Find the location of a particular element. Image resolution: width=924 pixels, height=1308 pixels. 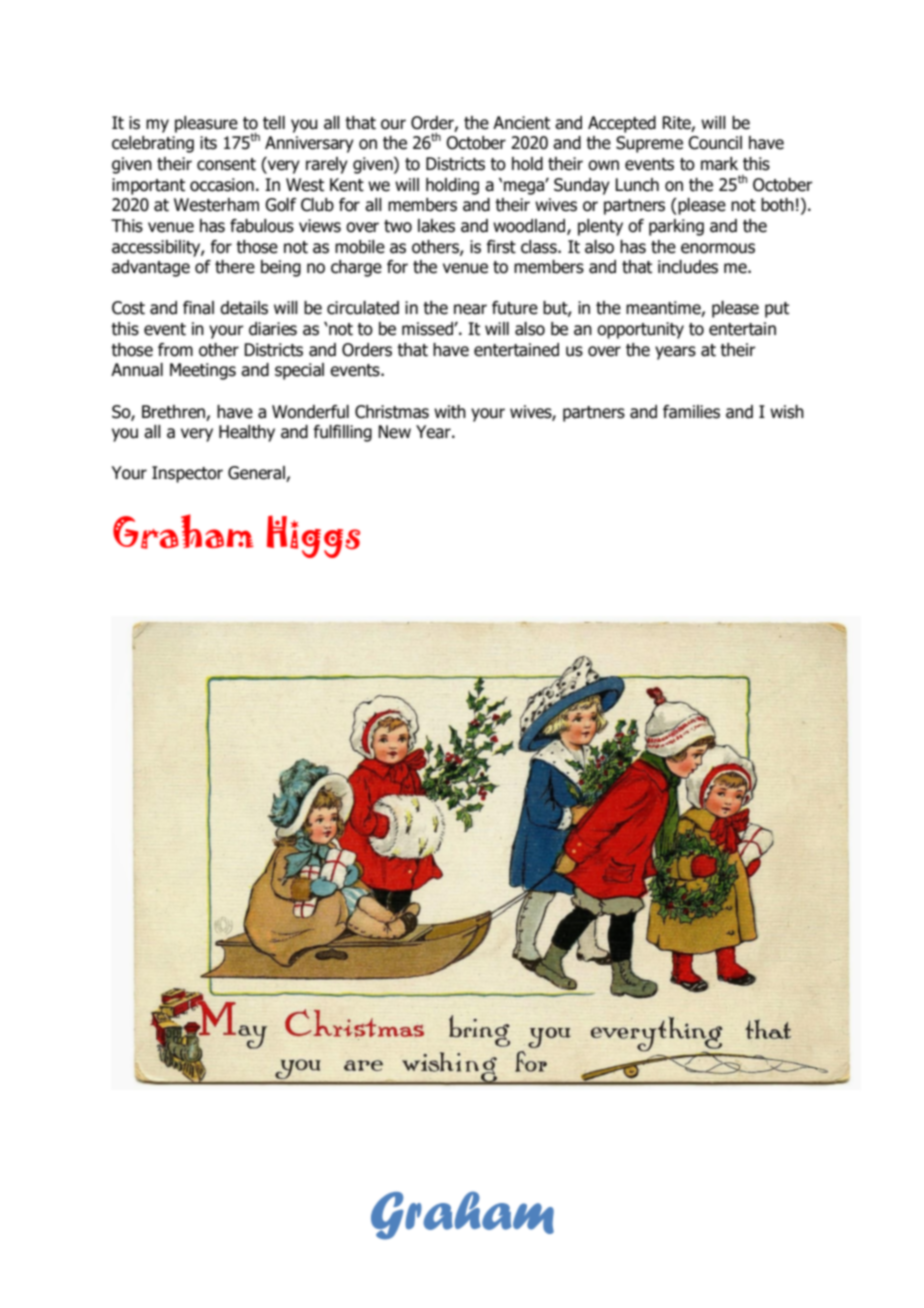

its is located at coordinates (208, 143).
